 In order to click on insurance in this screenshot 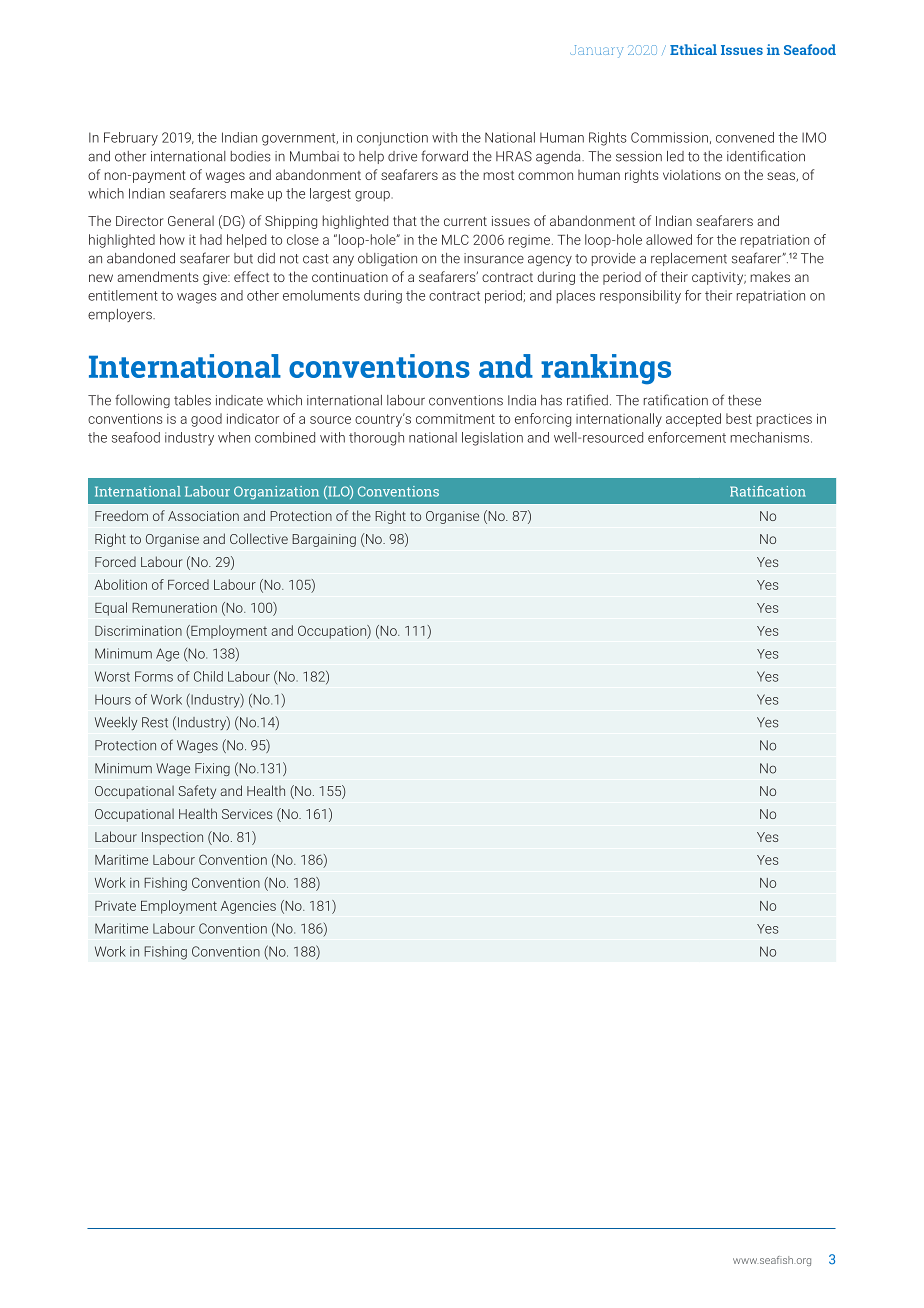, I will do `click(494, 258)`.
